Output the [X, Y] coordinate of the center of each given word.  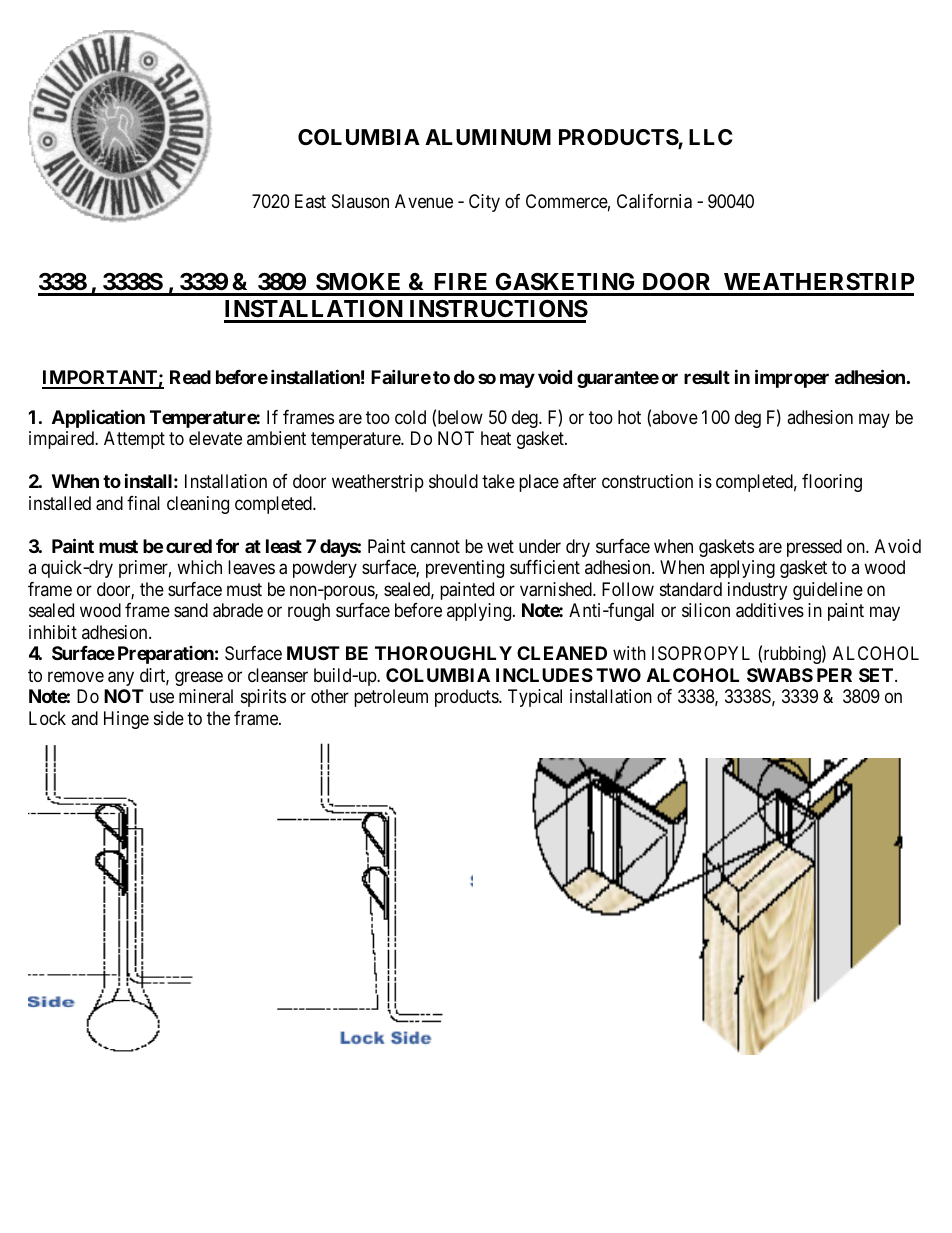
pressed [814, 548]
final [143, 503]
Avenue [424, 201]
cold [410, 417]
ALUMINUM [488, 137]
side [169, 718]
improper [792, 378]
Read [190, 377]
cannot [435, 546]
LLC [710, 137]
